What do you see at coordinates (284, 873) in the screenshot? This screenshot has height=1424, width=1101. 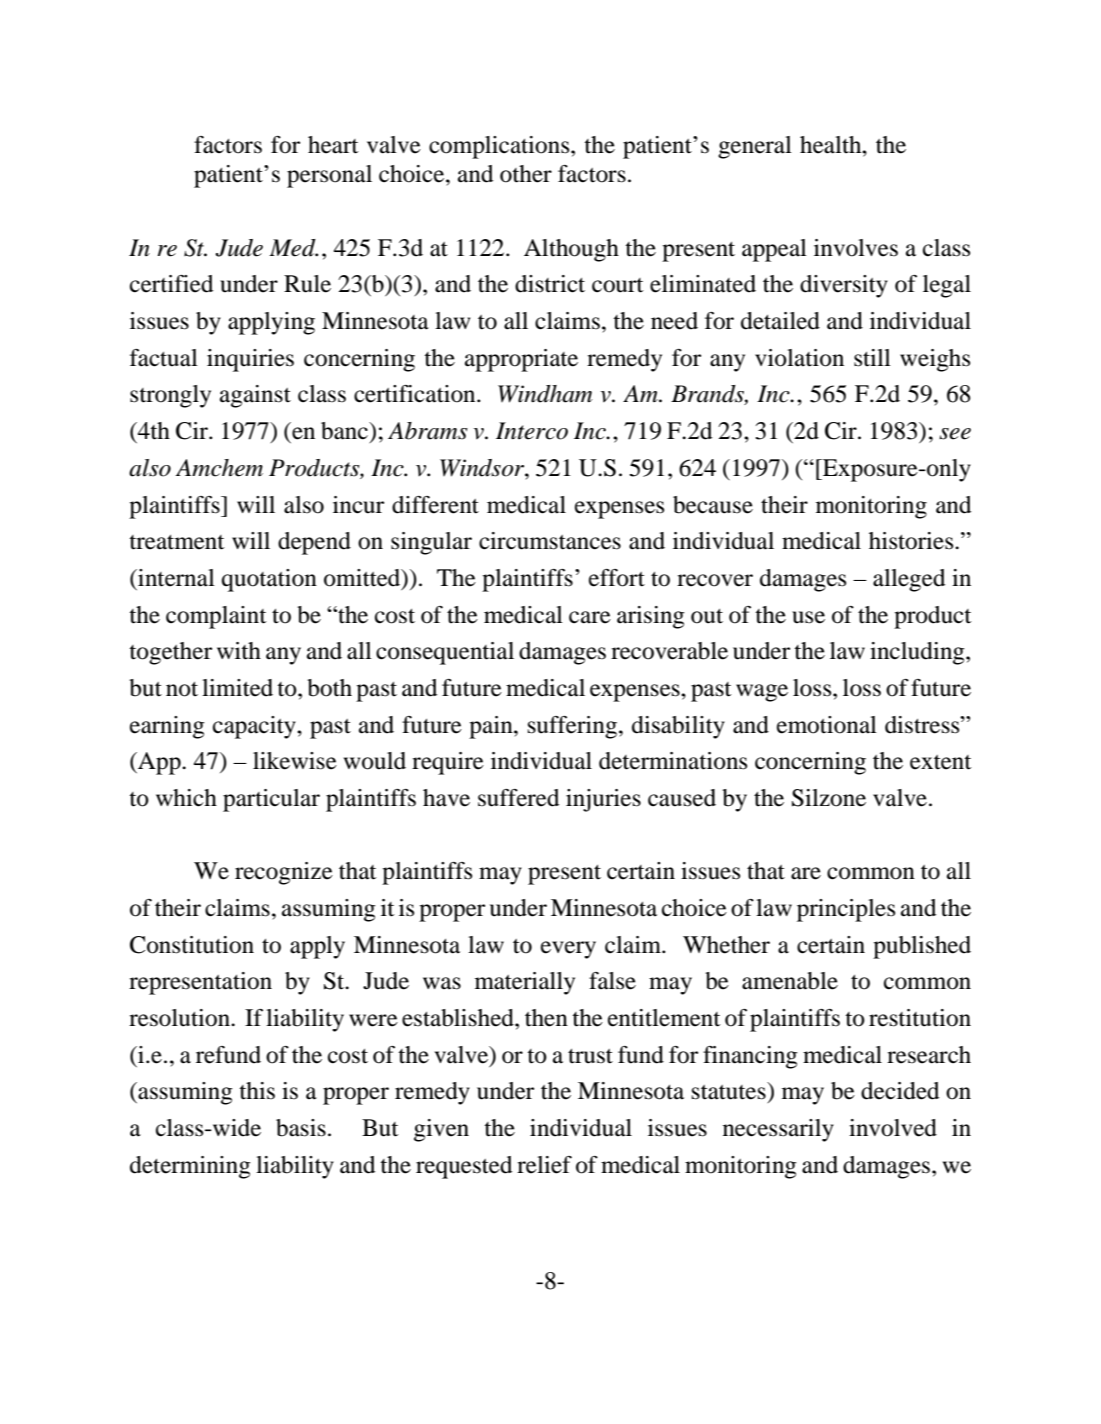 I see `recognize` at bounding box center [284, 873].
